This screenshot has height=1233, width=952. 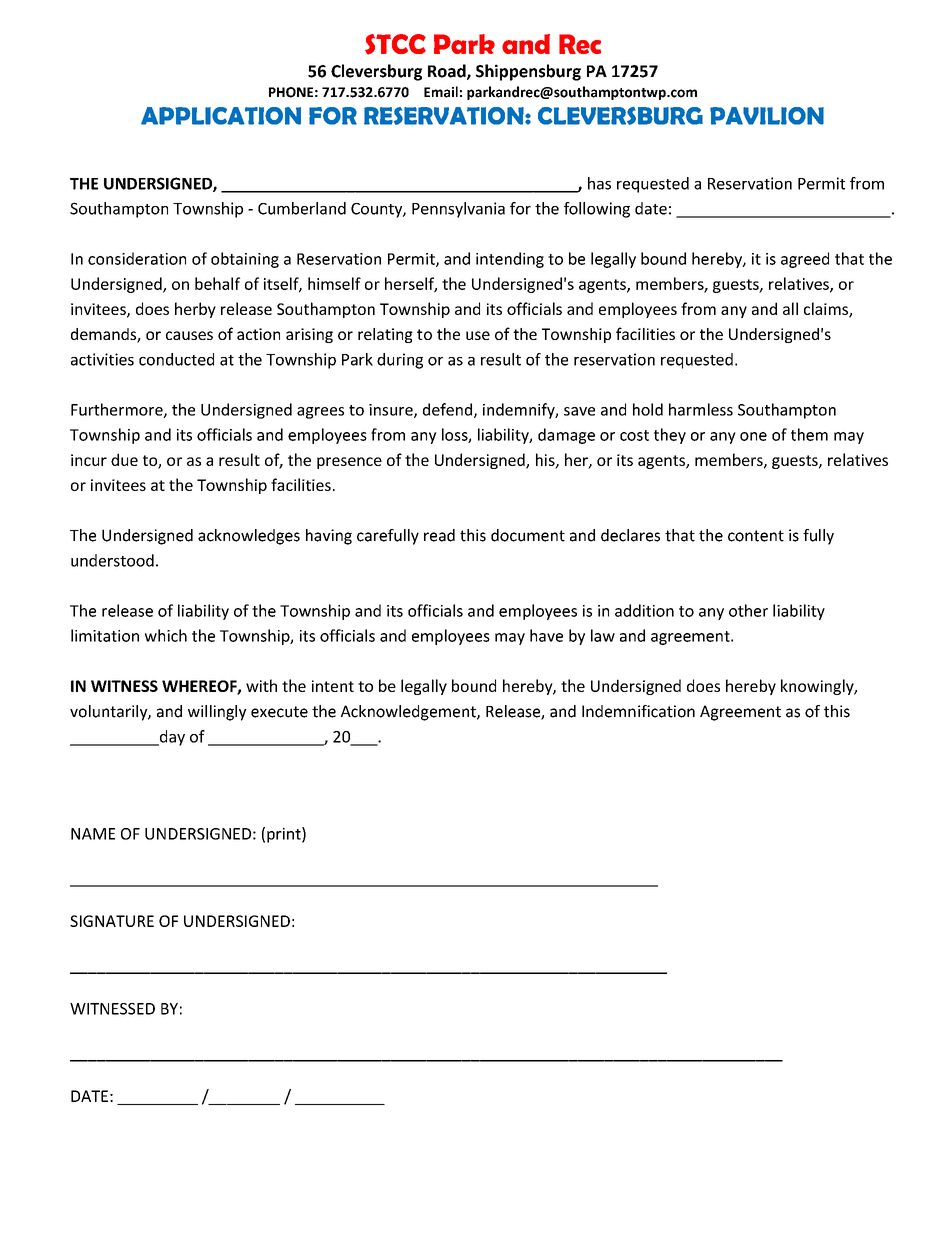 What do you see at coordinates (221, 116) in the screenshot?
I see `APPLICATION` at bounding box center [221, 116].
